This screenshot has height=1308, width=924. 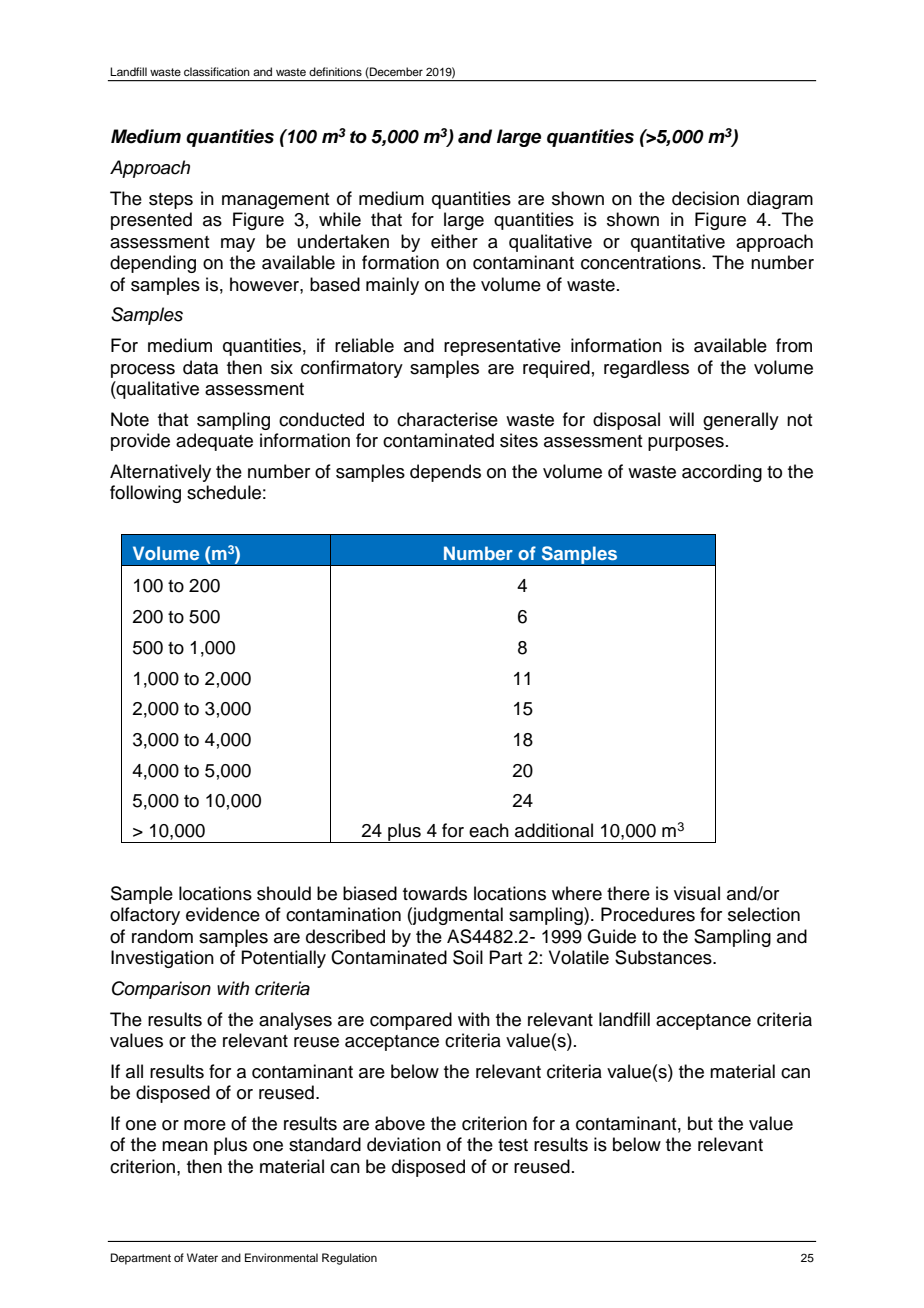 I want to click on depends, so click(x=445, y=473).
